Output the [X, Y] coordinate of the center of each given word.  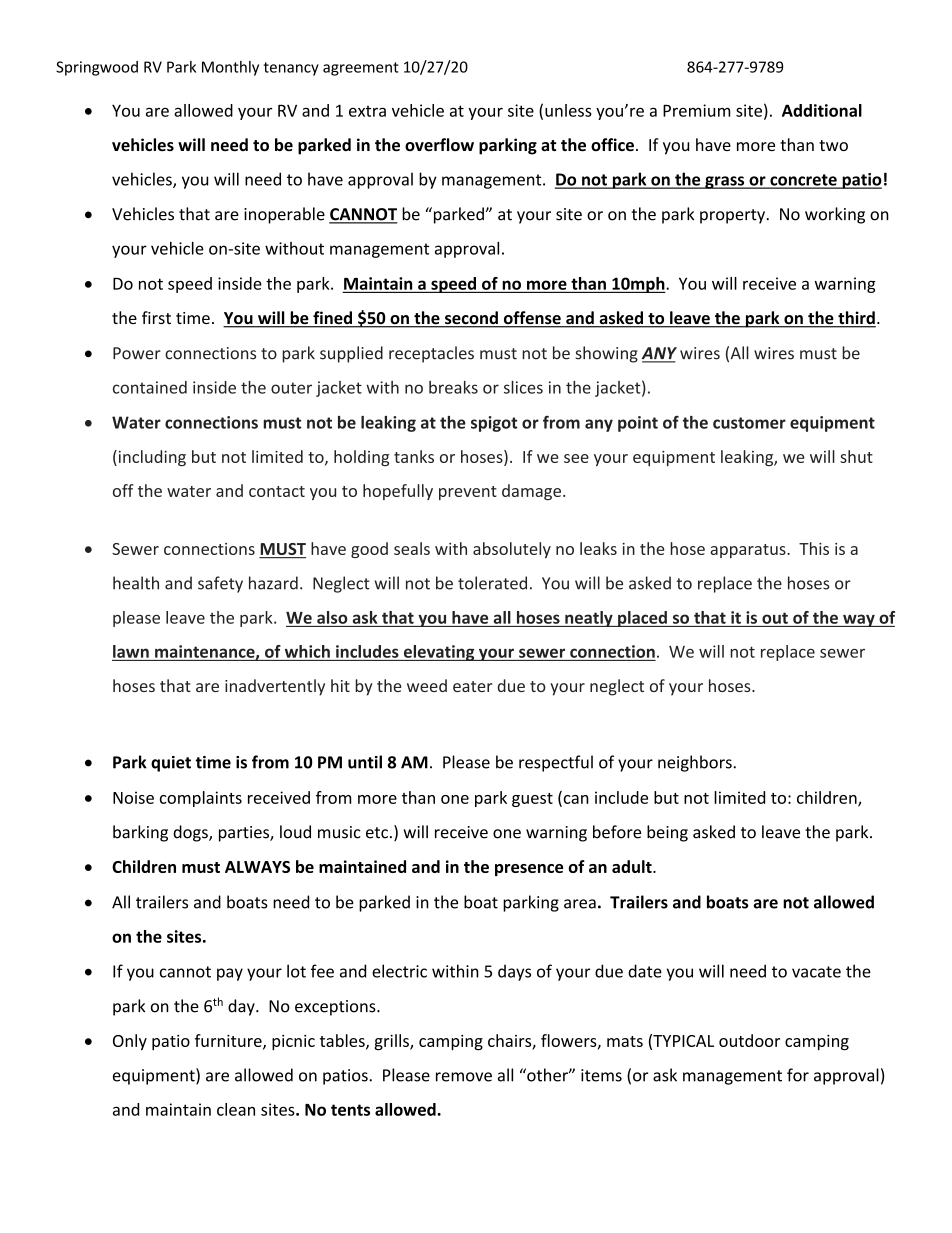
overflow [439, 144]
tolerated [492, 583]
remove [464, 1077]
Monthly [230, 68]
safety [220, 584]
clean [236, 1109]
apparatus [749, 551]
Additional [822, 110]
